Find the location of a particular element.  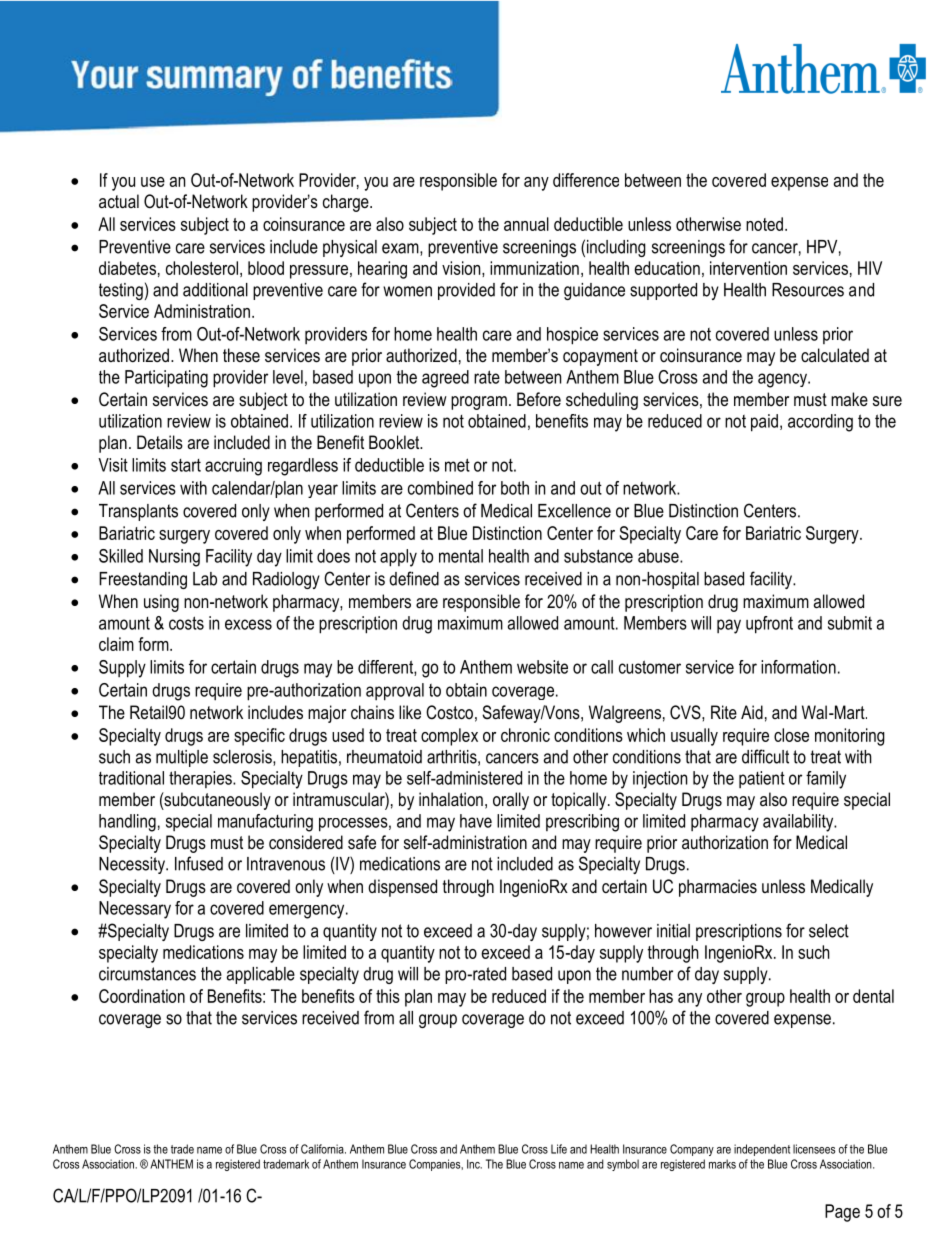

dispensed is located at coordinates (402, 888).
